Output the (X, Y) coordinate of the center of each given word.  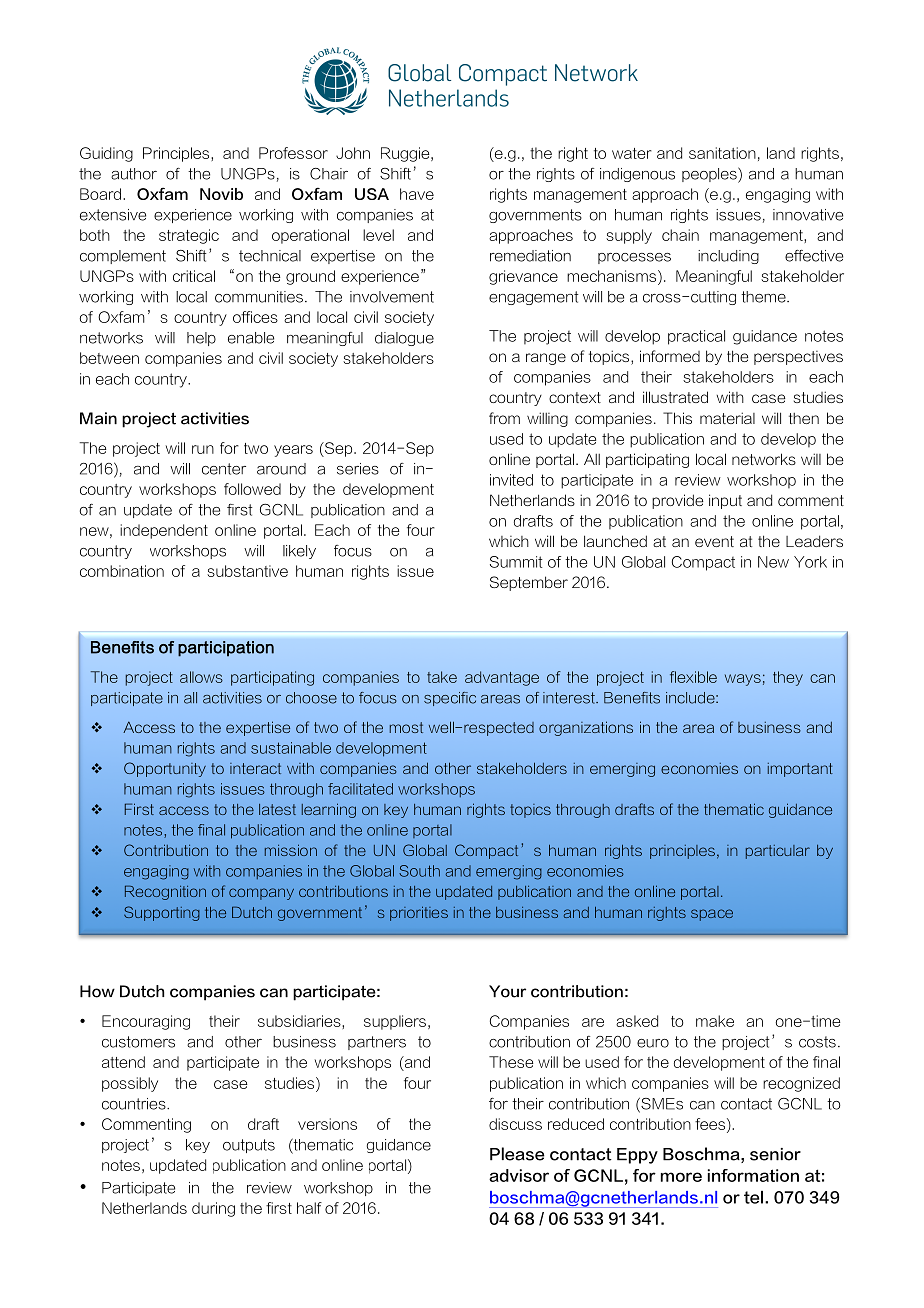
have (417, 194)
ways (743, 680)
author (134, 174)
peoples (710, 175)
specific (450, 699)
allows (201, 677)
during (213, 1209)
